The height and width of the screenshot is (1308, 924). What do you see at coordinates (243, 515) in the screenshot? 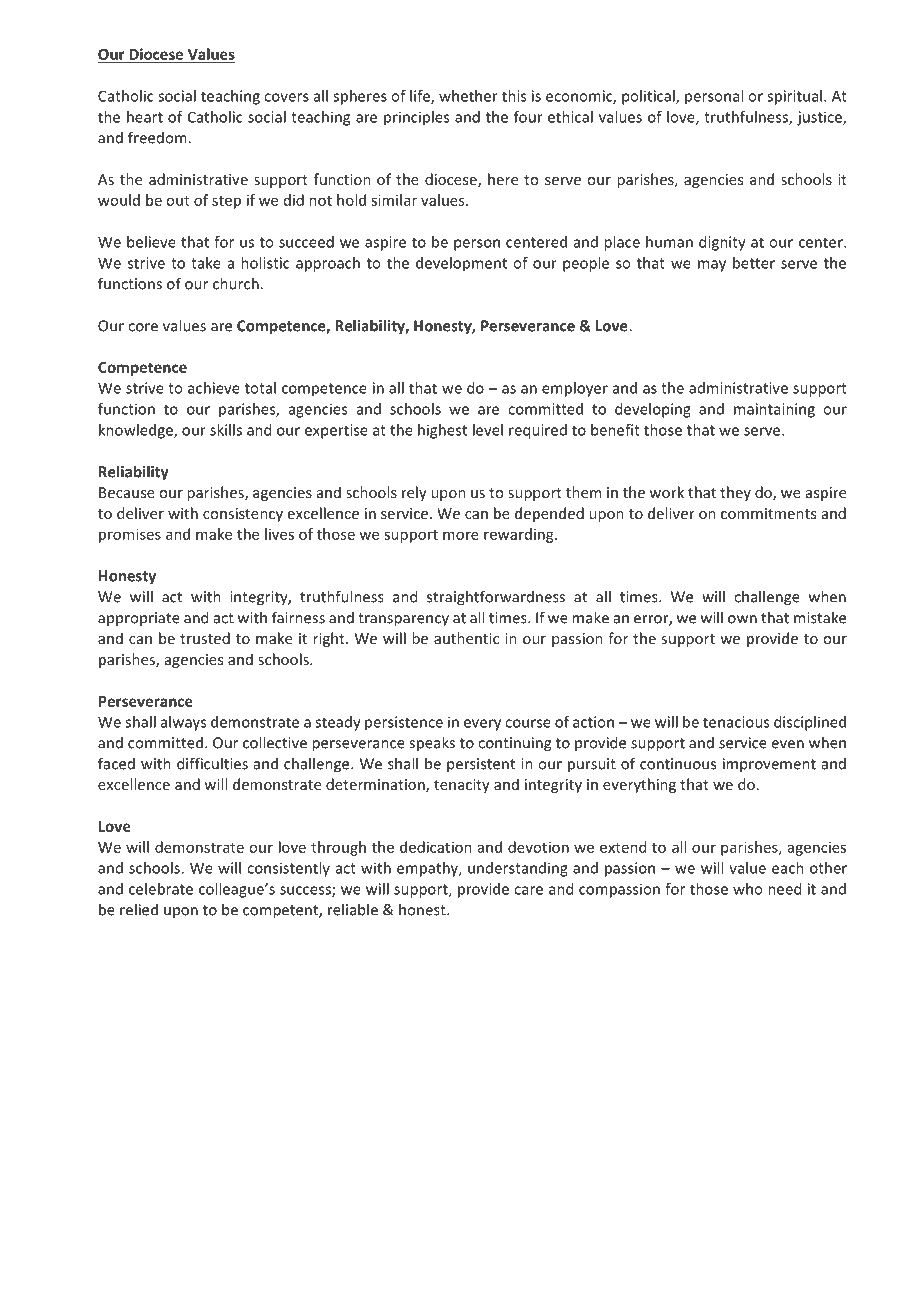
I see `consistency` at bounding box center [243, 515].
